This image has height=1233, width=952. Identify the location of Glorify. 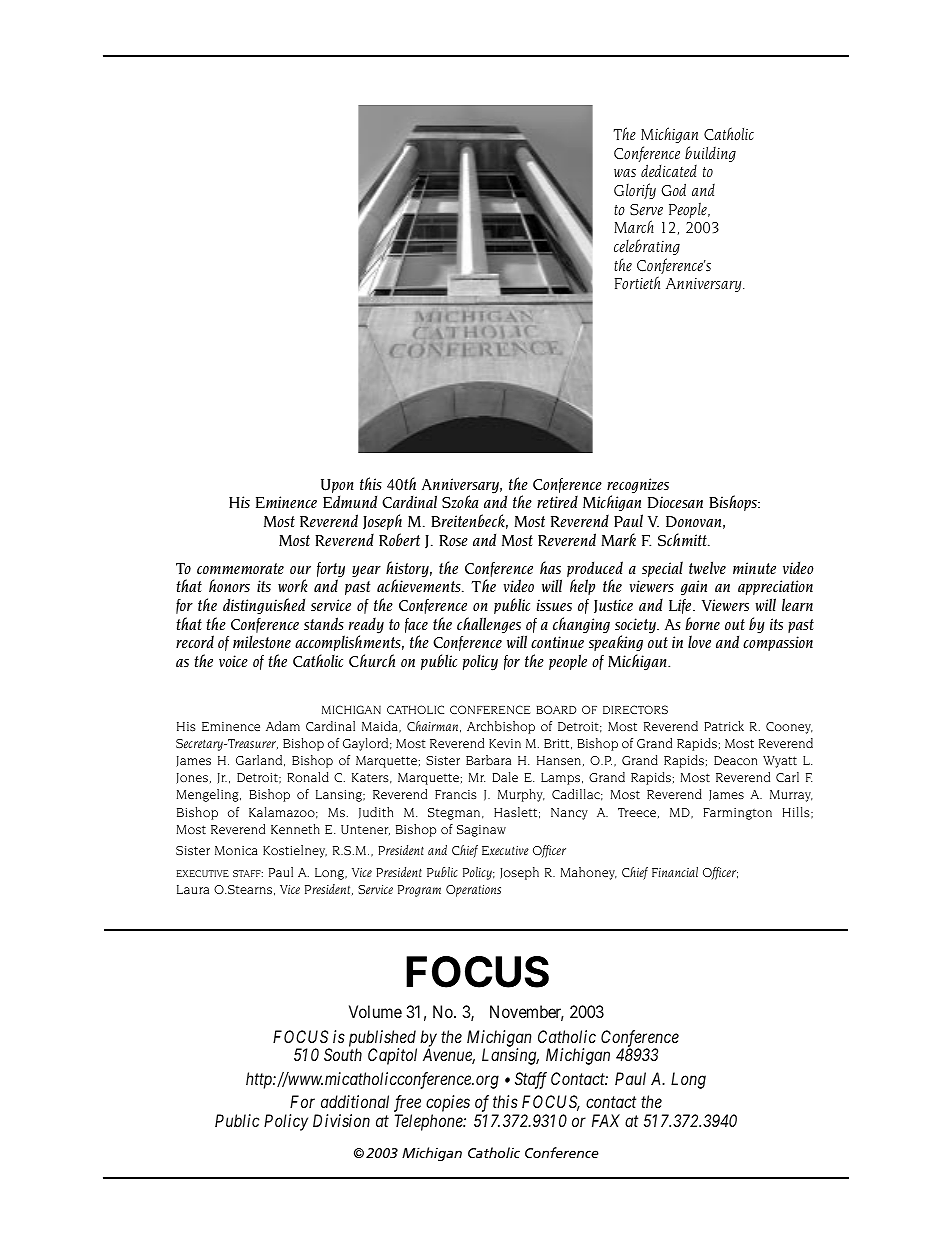
(635, 191).
